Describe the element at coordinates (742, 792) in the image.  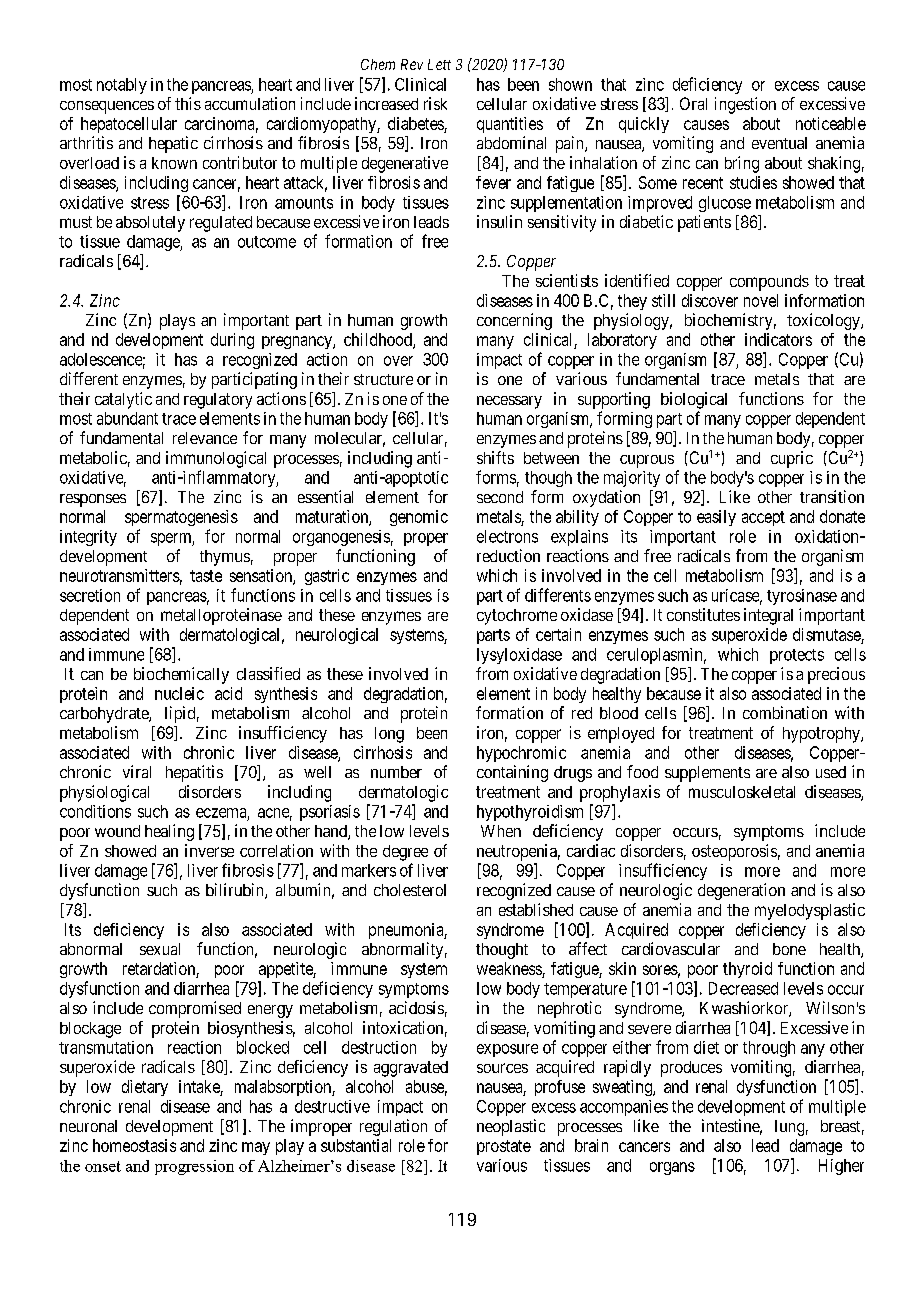
I see `musculoskeletal` at that location.
